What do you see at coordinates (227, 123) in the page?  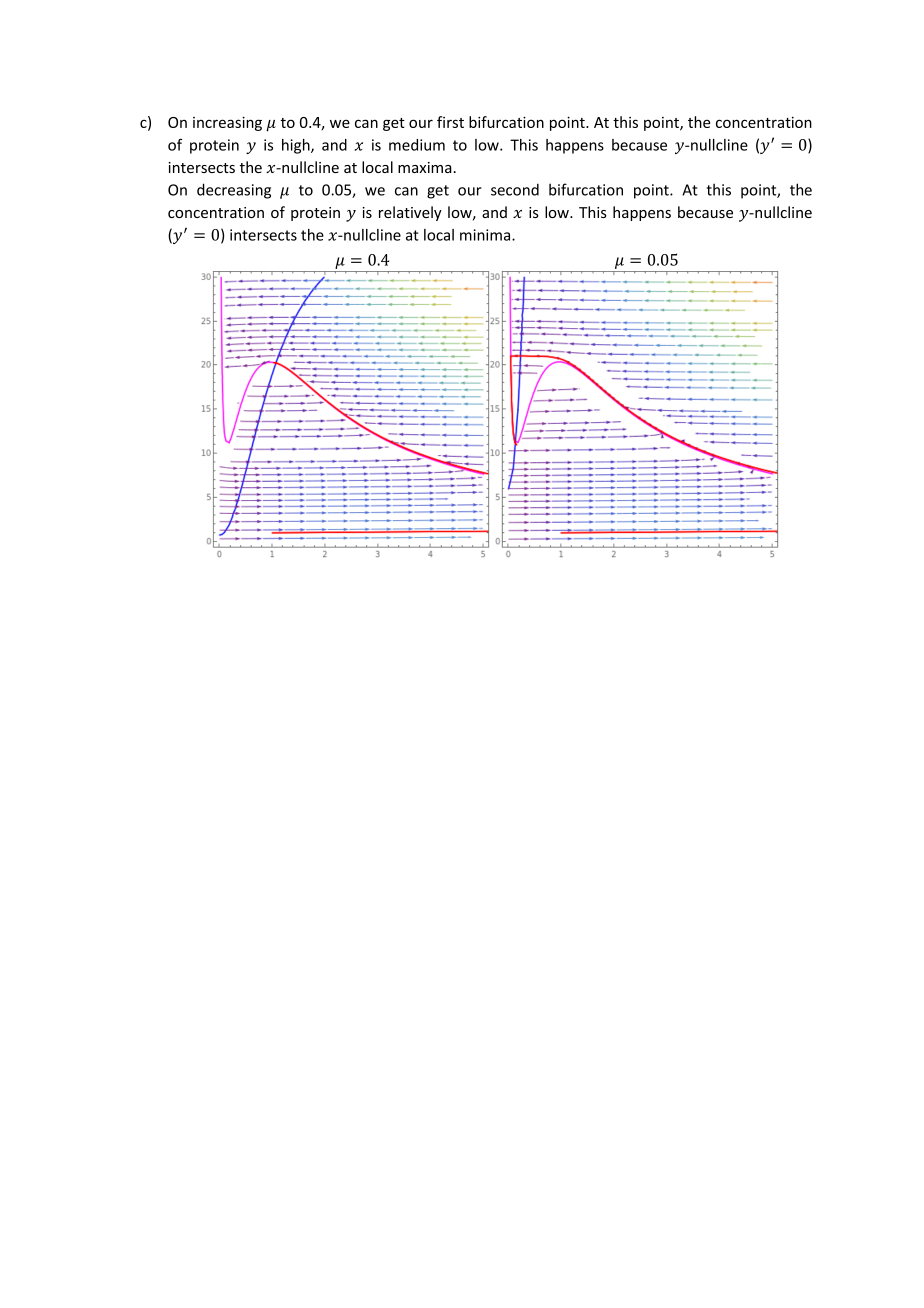 I see `increasing` at bounding box center [227, 123].
